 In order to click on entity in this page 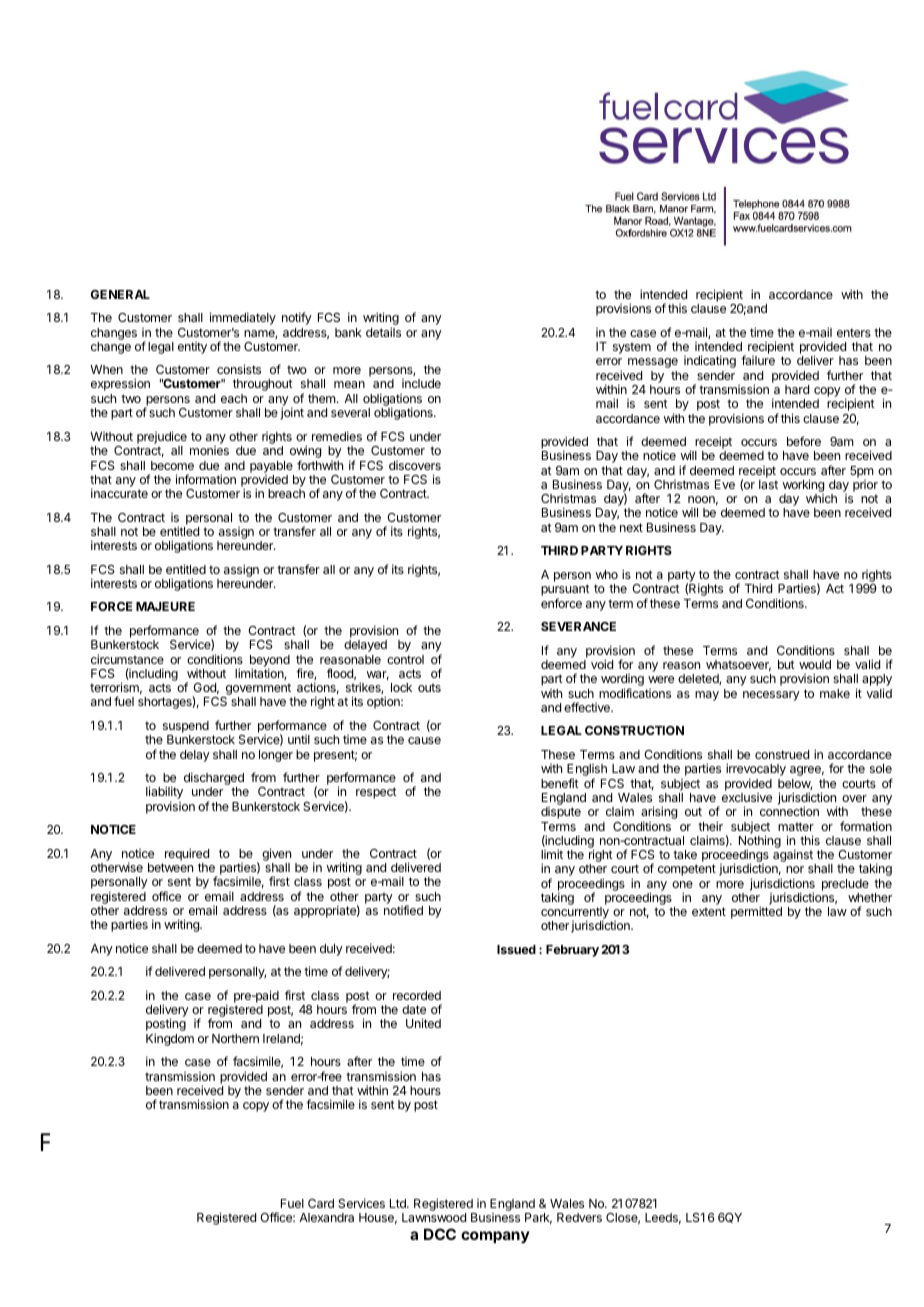, I will do `click(192, 348)`.
